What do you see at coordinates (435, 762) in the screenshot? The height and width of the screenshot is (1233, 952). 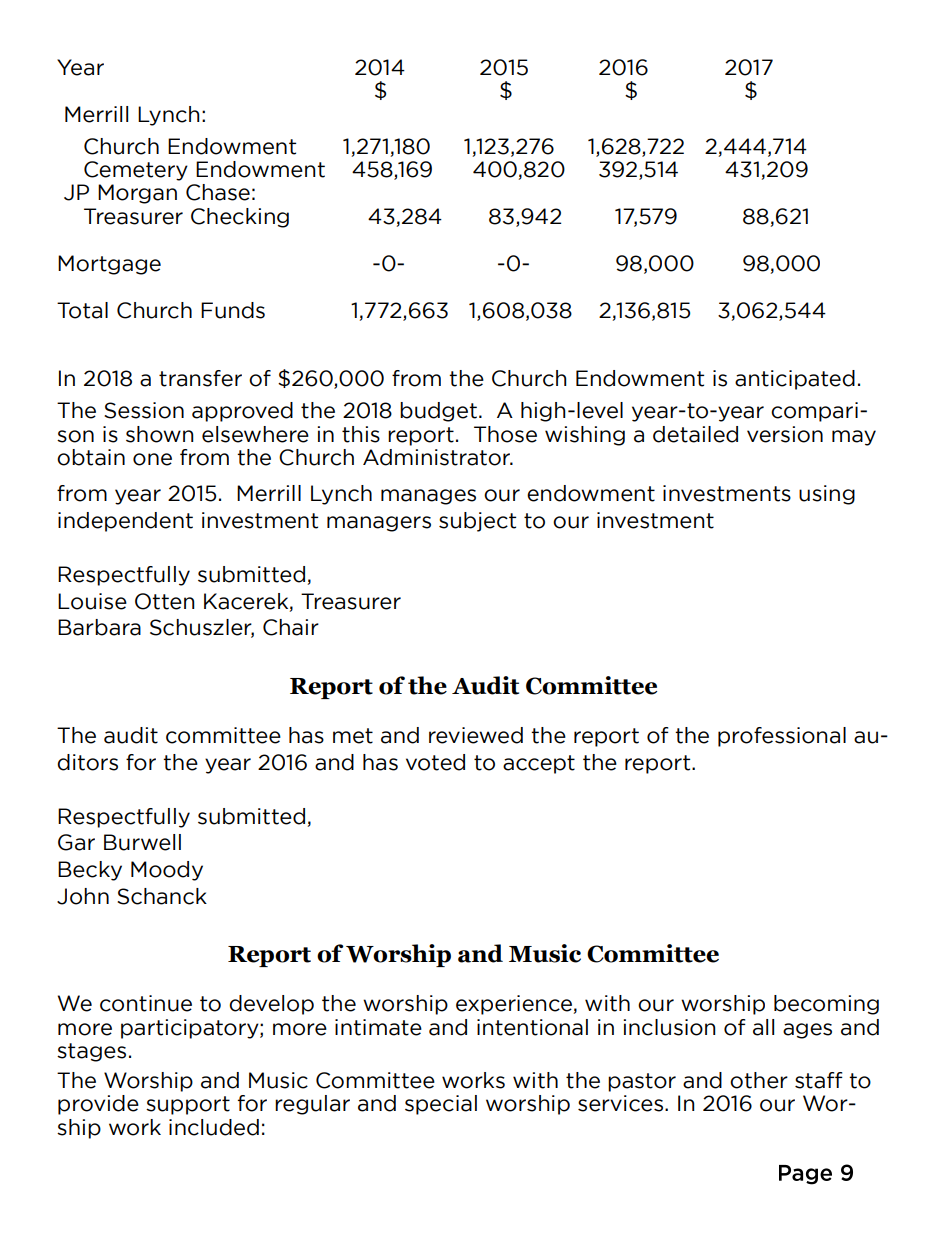 I see `voted` at bounding box center [435, 762].
